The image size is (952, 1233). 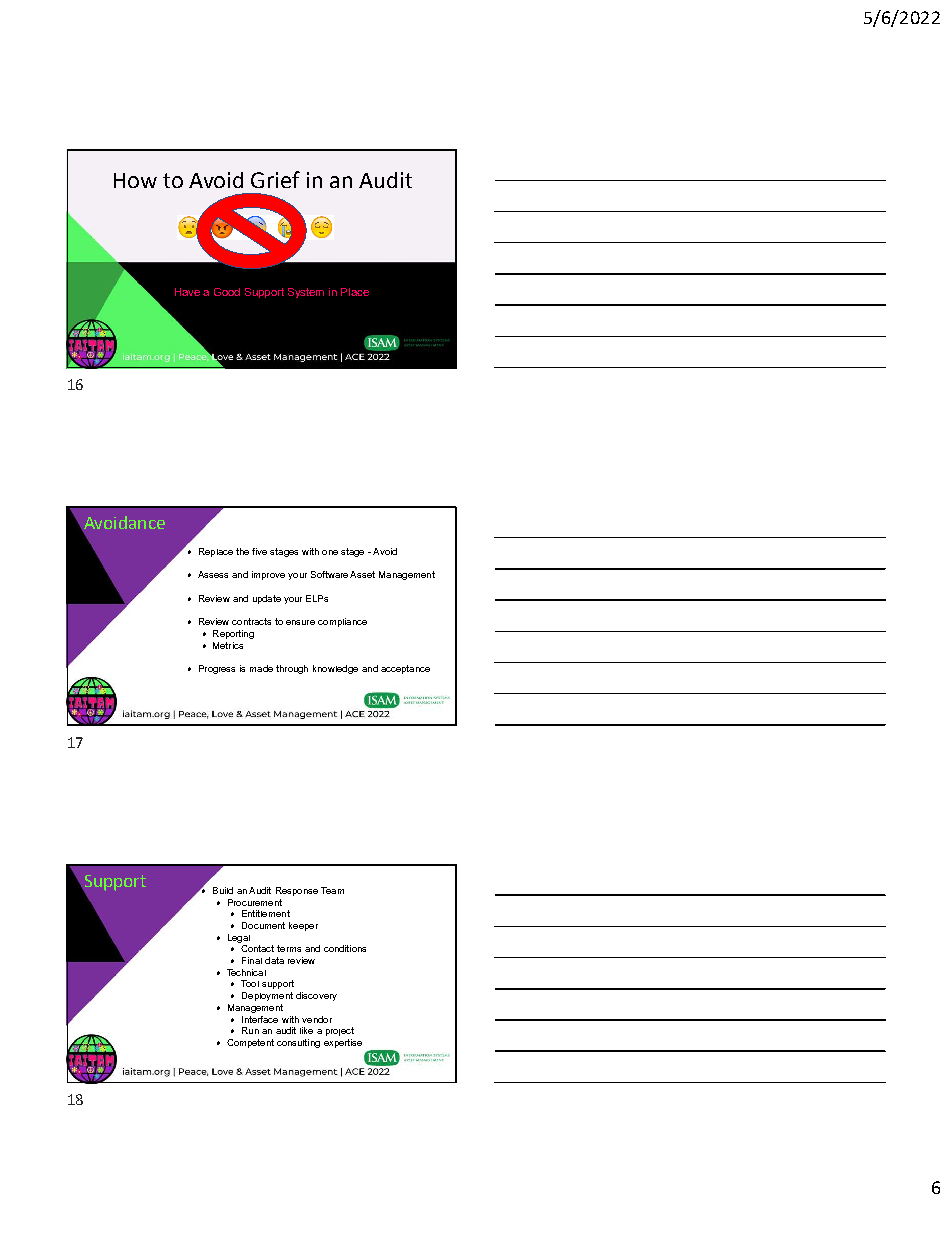 What do you see at coordinates (343, 1043) in the image?
I see `expertise` at bounding box center [343, 1043].
